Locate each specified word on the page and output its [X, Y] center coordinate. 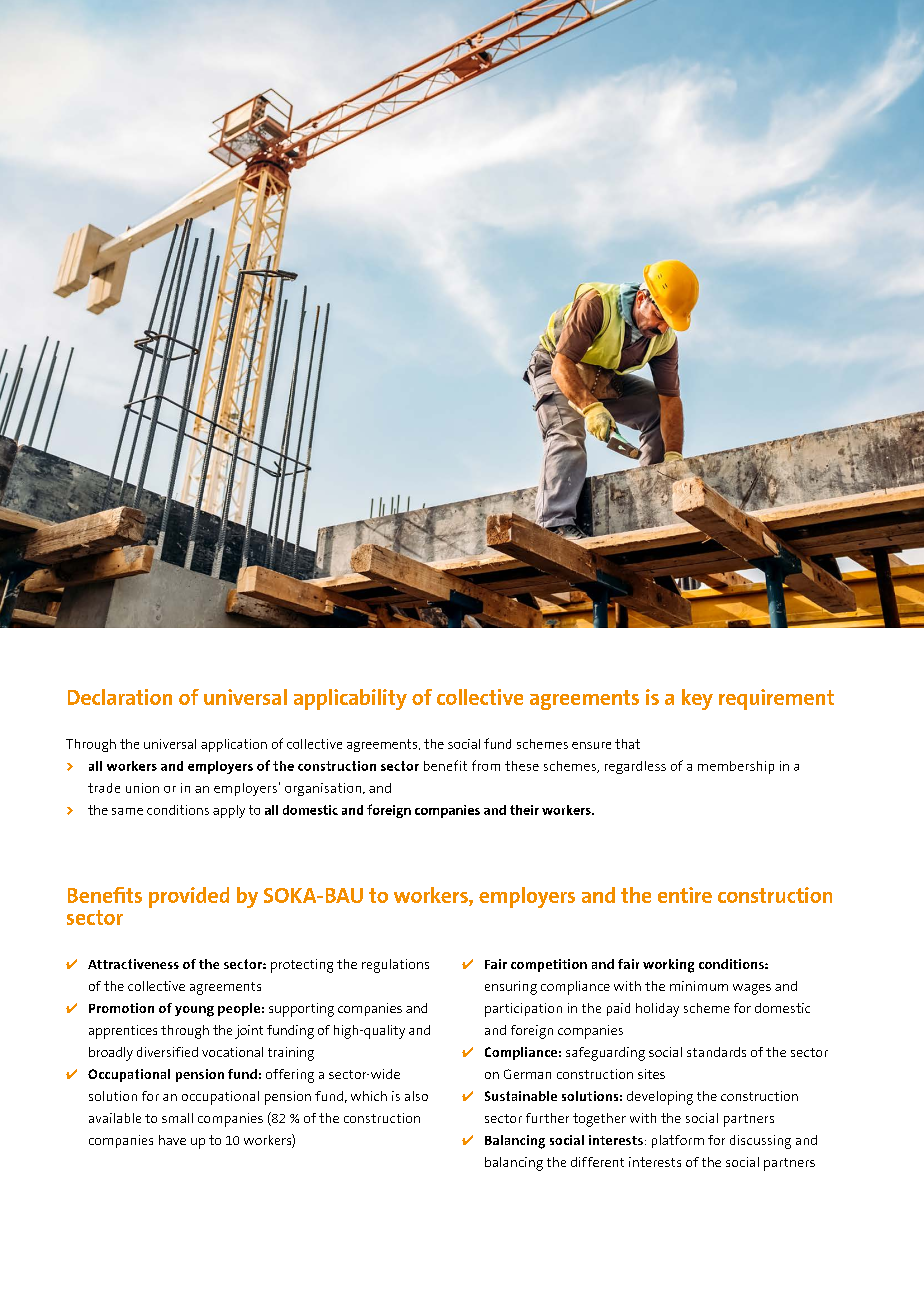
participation [523, 1010]
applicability [350, 699]
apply [229, 811]
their [524, 810]
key [697, 699]
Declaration [120, 697]
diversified [167, 1052]
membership [736, 767]
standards [716, 1052]
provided [189, 897]
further [547, 1118]
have [172, 1140]
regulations [395, 966]
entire [685, 895]
